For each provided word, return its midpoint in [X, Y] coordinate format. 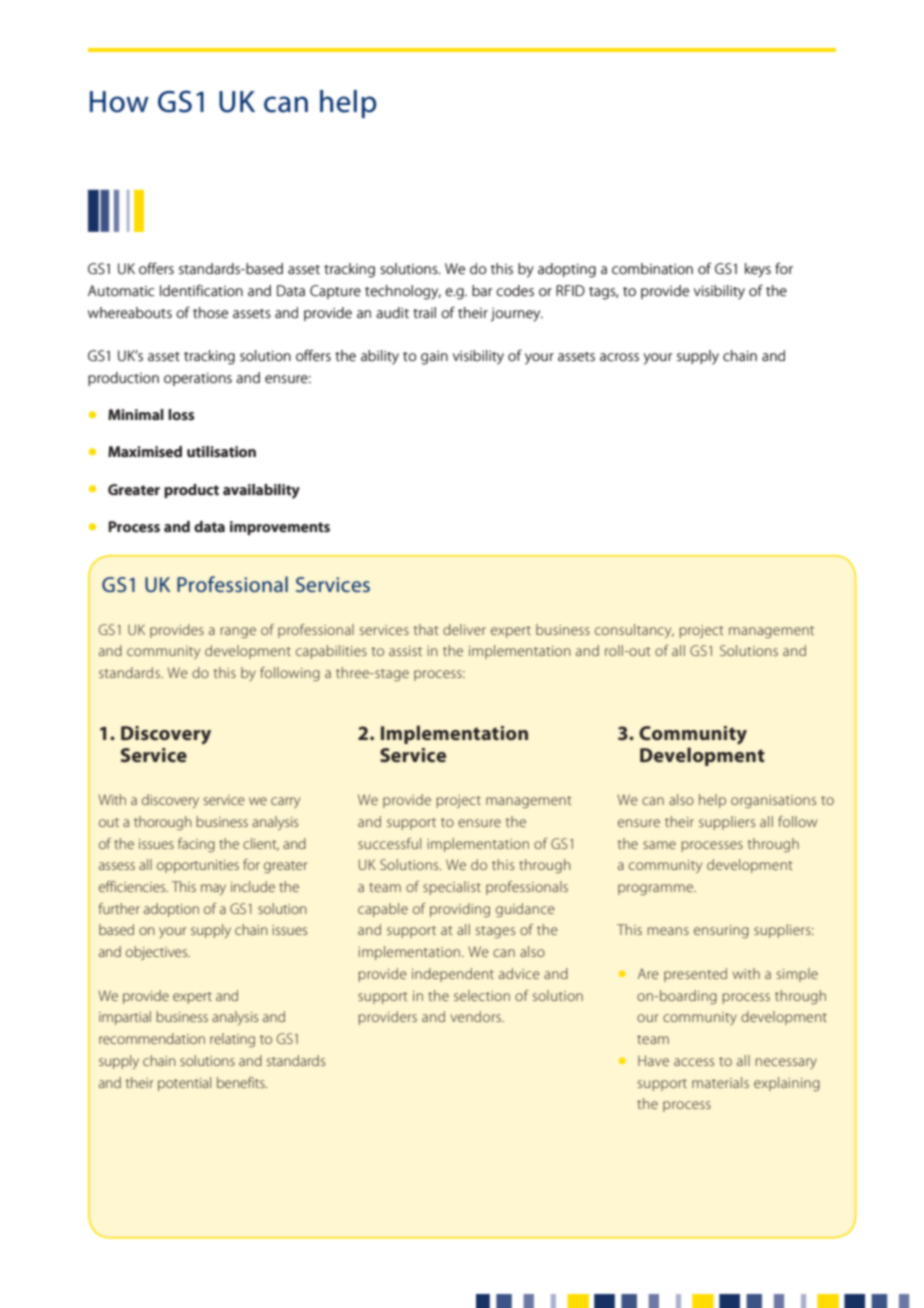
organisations [773, 801]
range [238, 632]
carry [285, 802]
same [659, 845]
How [119, 102]
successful [389, 843]
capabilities [331, 652]
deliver [464, 629]
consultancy [634, 631]
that [426, 629]
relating [232, 1040]
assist [405, 651]
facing [196, 845]
